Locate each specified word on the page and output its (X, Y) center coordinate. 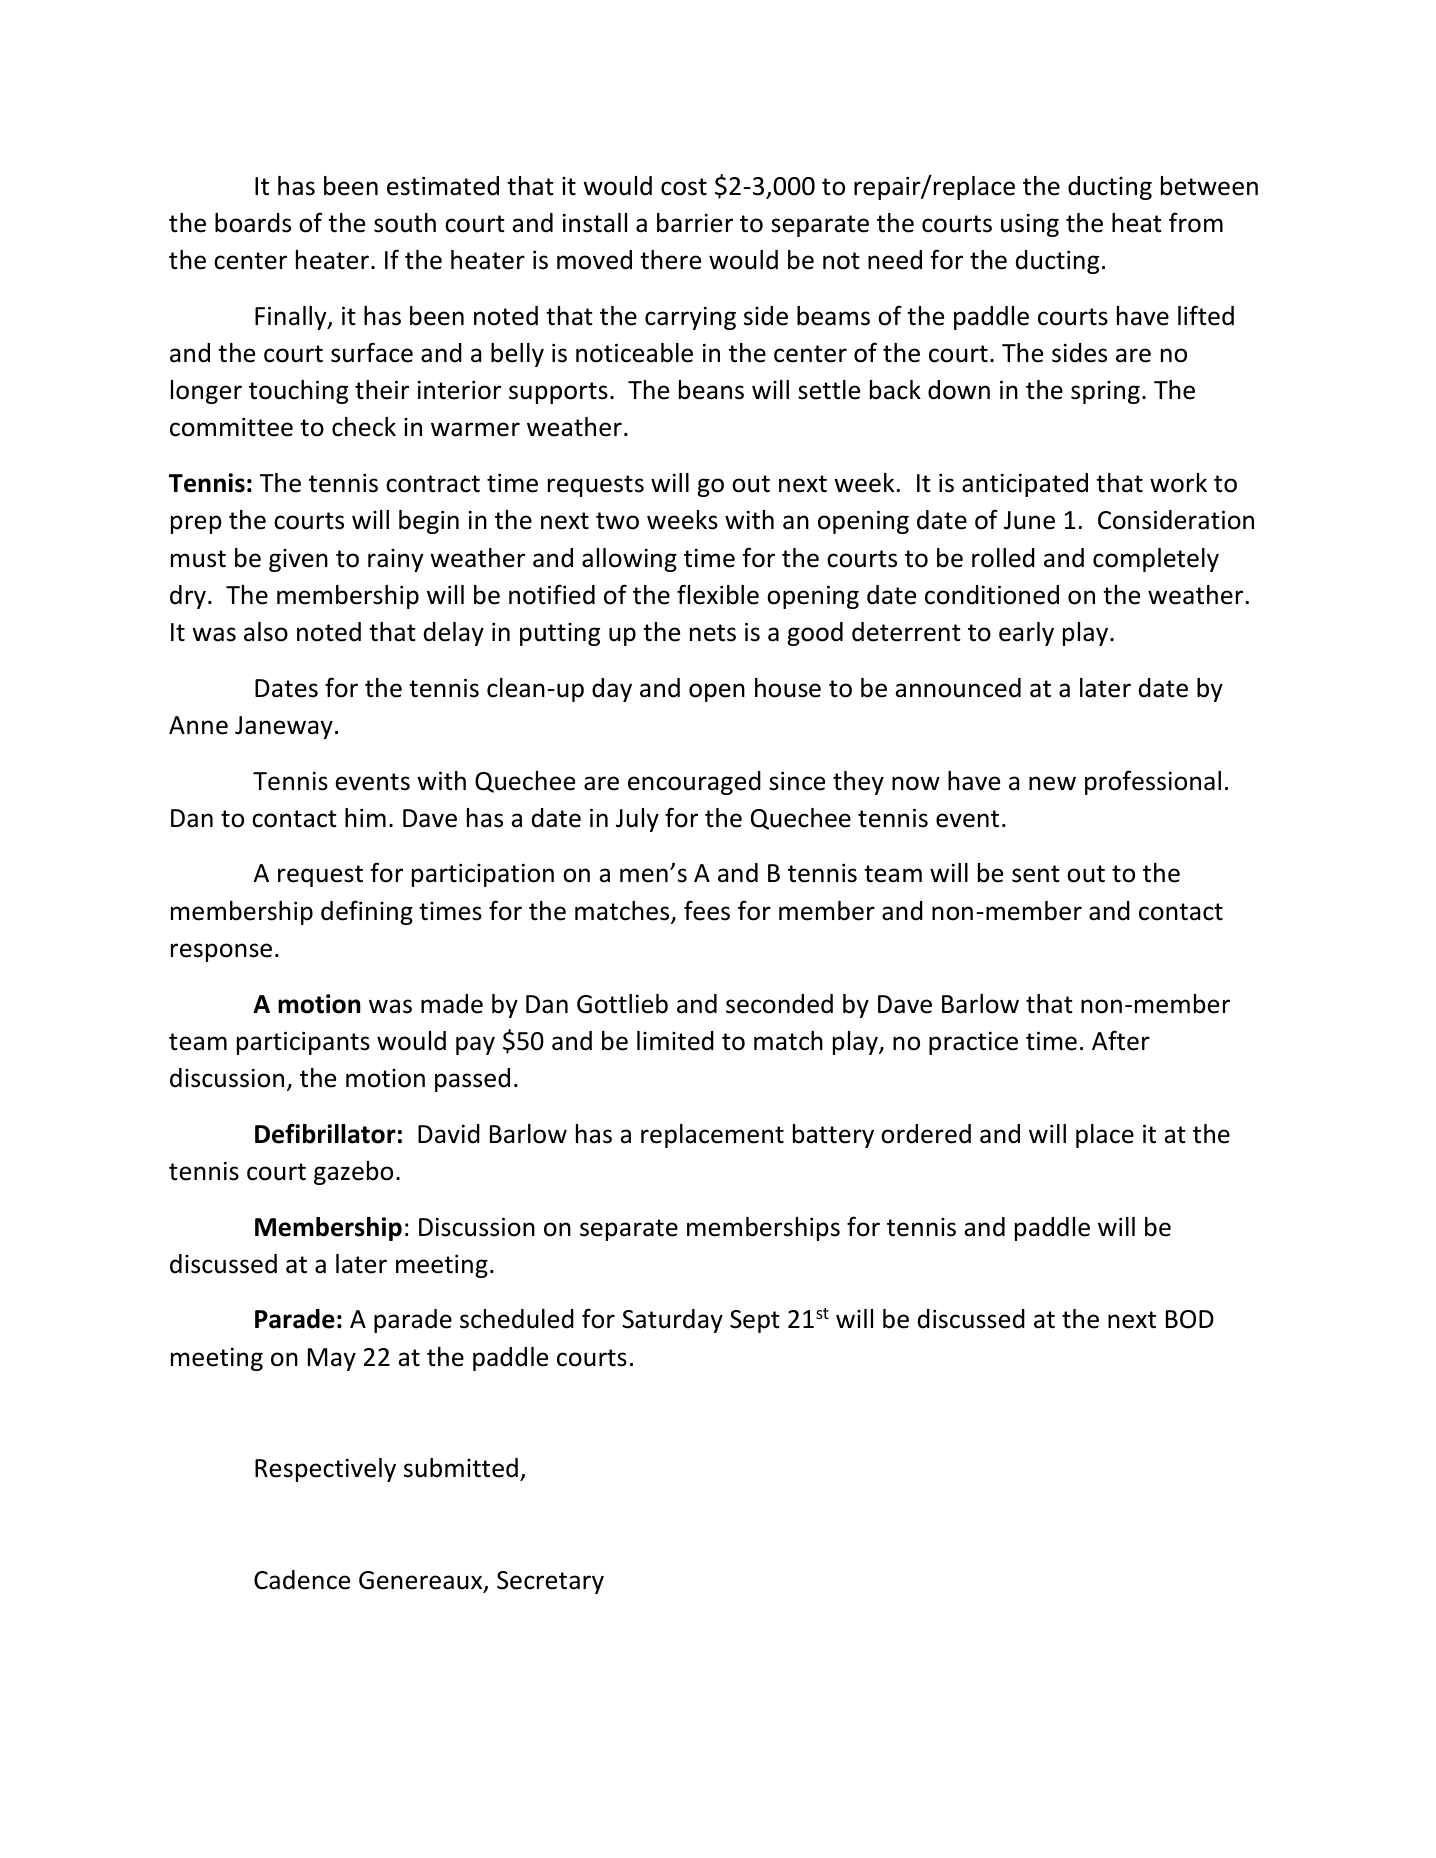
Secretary (550, 1582)
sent (1036, 874)
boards (253, 223)
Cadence (302, 1580)
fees (707, 910)
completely (1156, 560)
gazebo (353, 1173)
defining (367, 912)
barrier (695, 223)
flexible (718, 594)
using (1030, 225)
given (298, 560)
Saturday (672, 1321)
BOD (1190, 1319)
